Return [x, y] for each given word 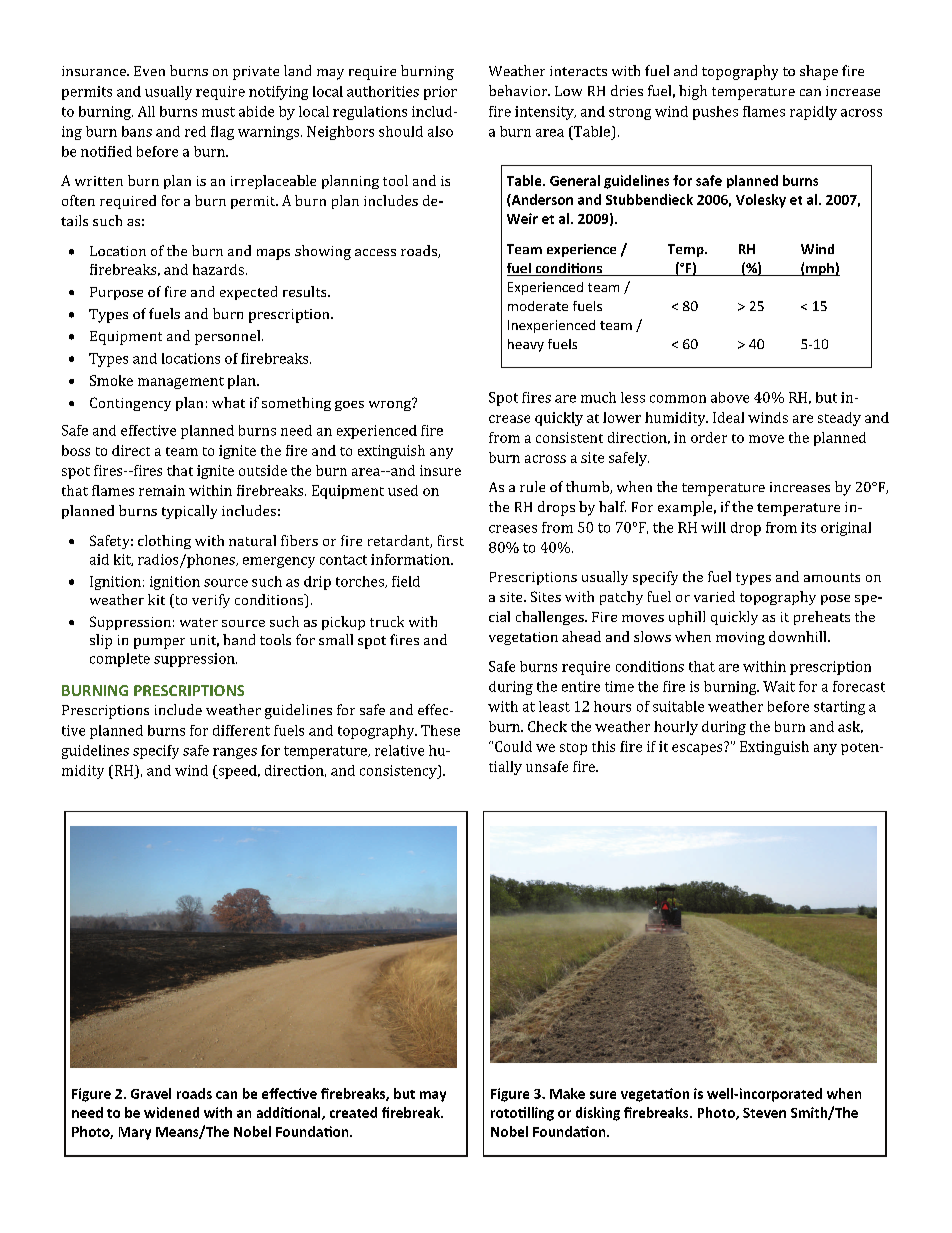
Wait [779, 686]
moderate [538, 306]
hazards [218, 269]
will [713, 527]
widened [171, 1112]
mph [820, 269]
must [218, 112]
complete [120, 660]
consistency [399, 772]
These [440, 730]
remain [162, 490]
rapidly [813, 113]
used [403, 490]
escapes [698, 748]
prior [440, 93]
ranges [235, 753]
